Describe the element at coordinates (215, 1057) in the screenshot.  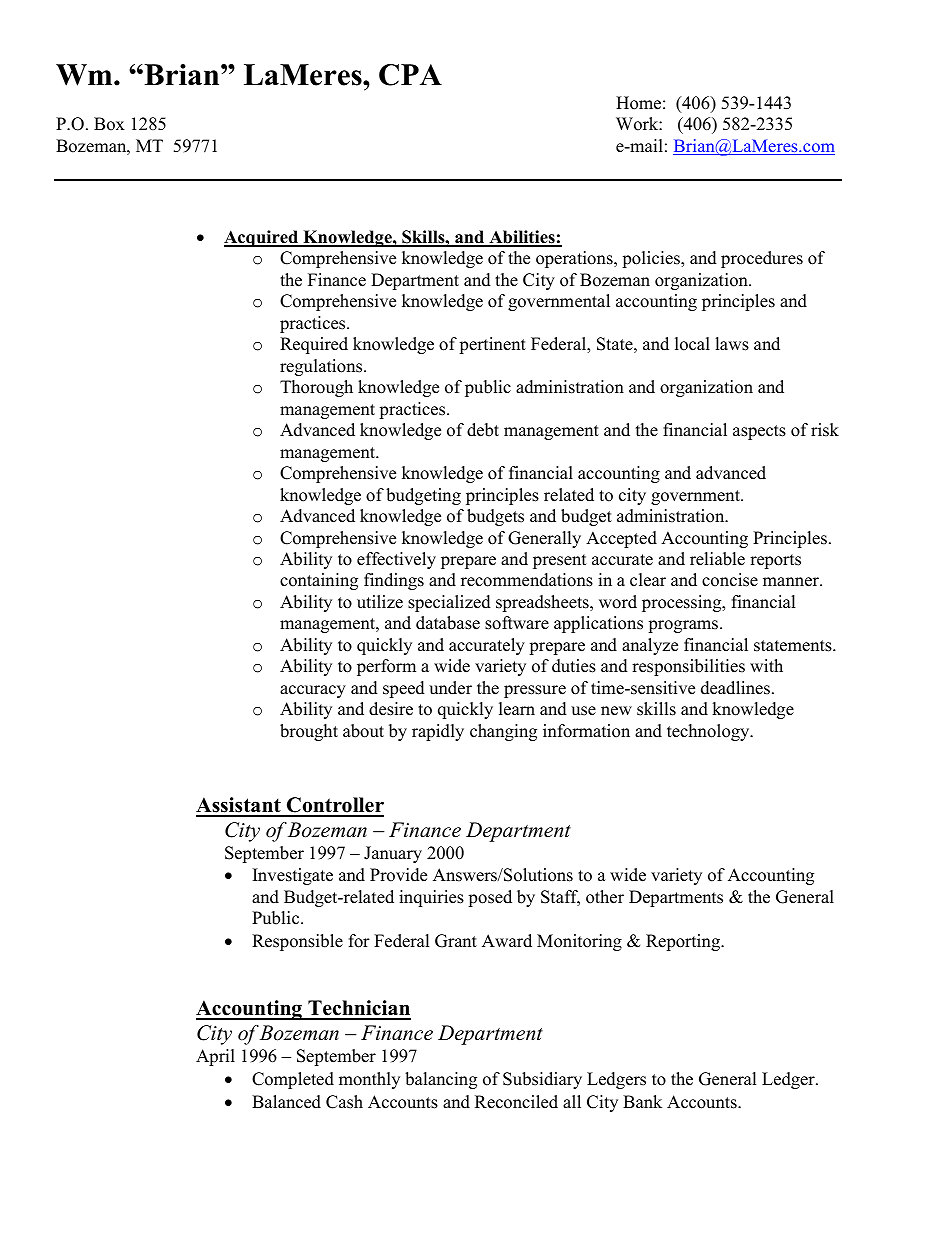
I see `April` at that location.
